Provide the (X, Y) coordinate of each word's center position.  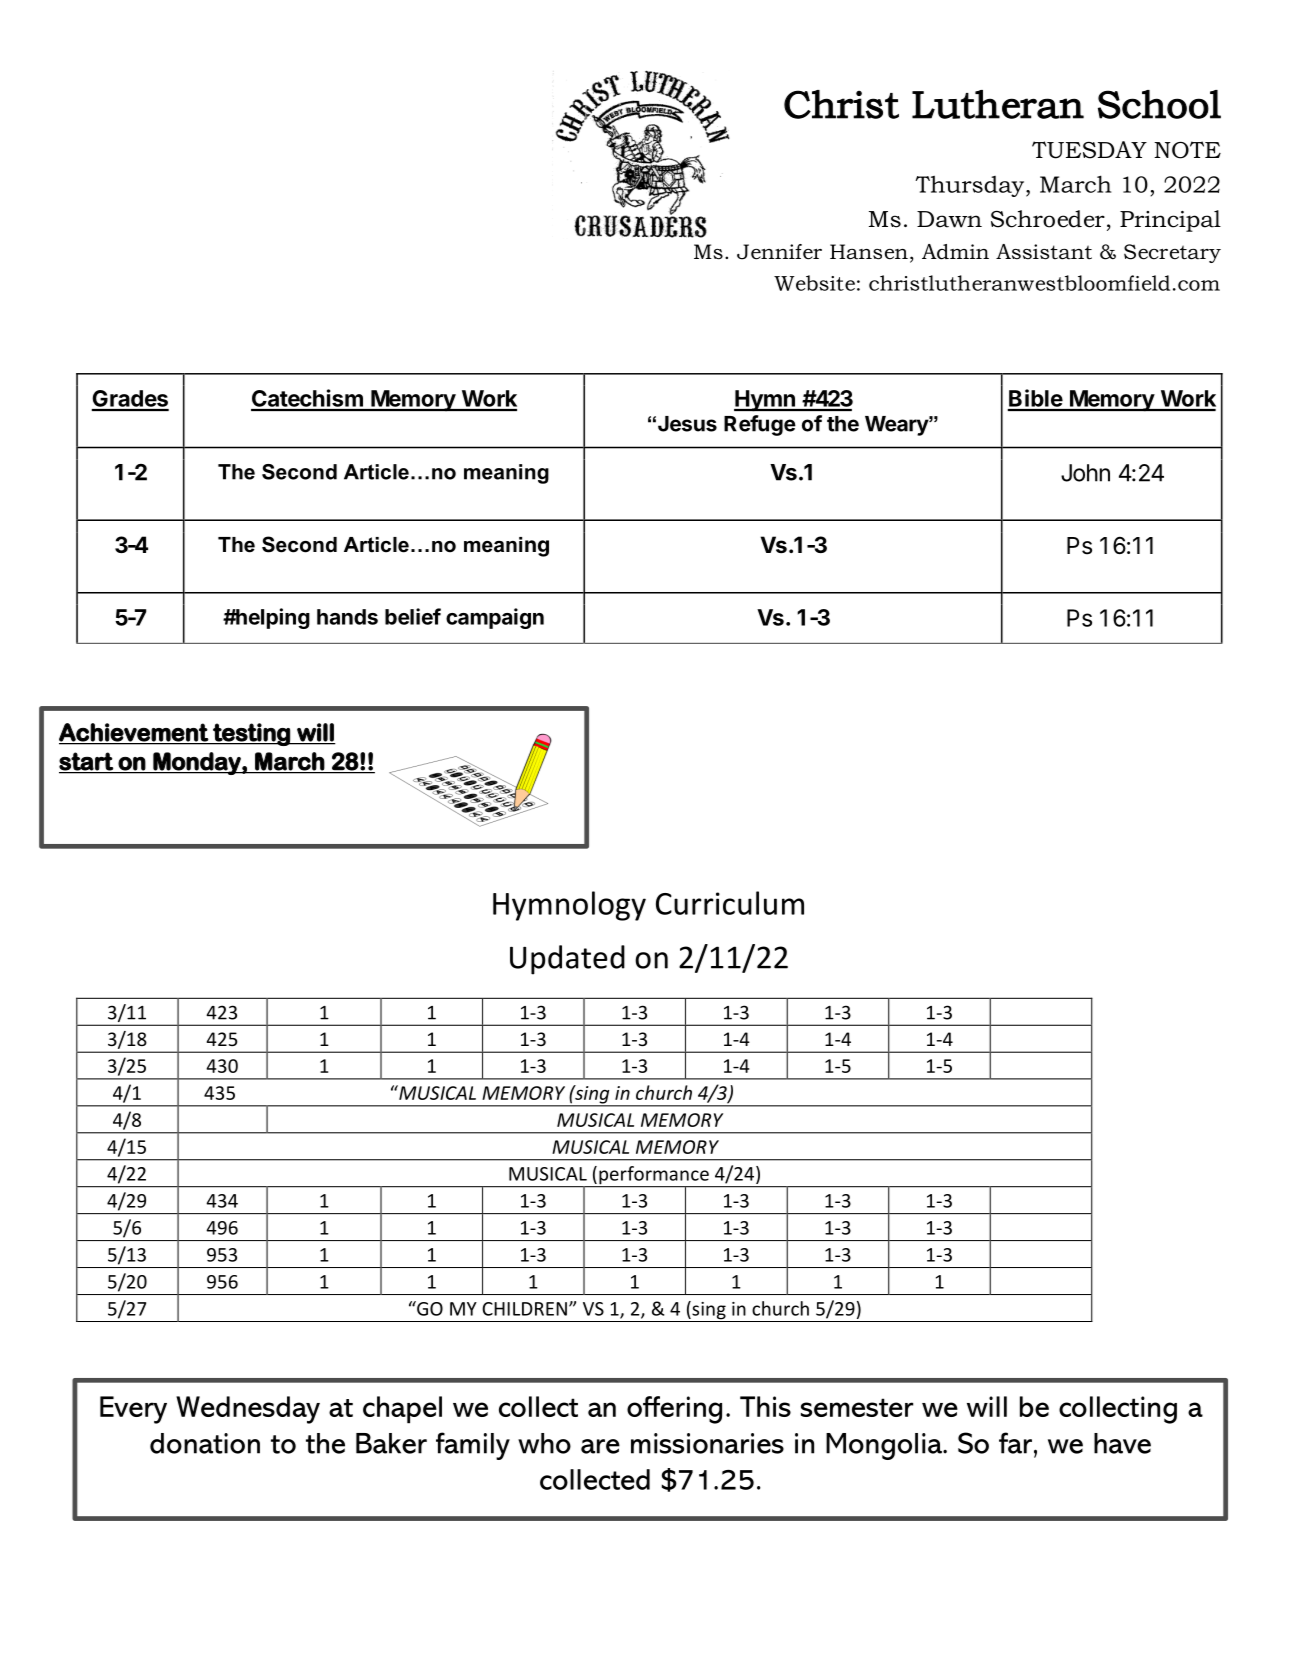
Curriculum (730, 903)
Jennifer (779, 252)
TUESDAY (1089, 150)
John (1085, 473)
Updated (567, 960)
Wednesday (248, 1410)
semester (857, 1407)
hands (347, 617)
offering (674, 1410)
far (1015, 1443)
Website (814, 283)
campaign (495, 618)
